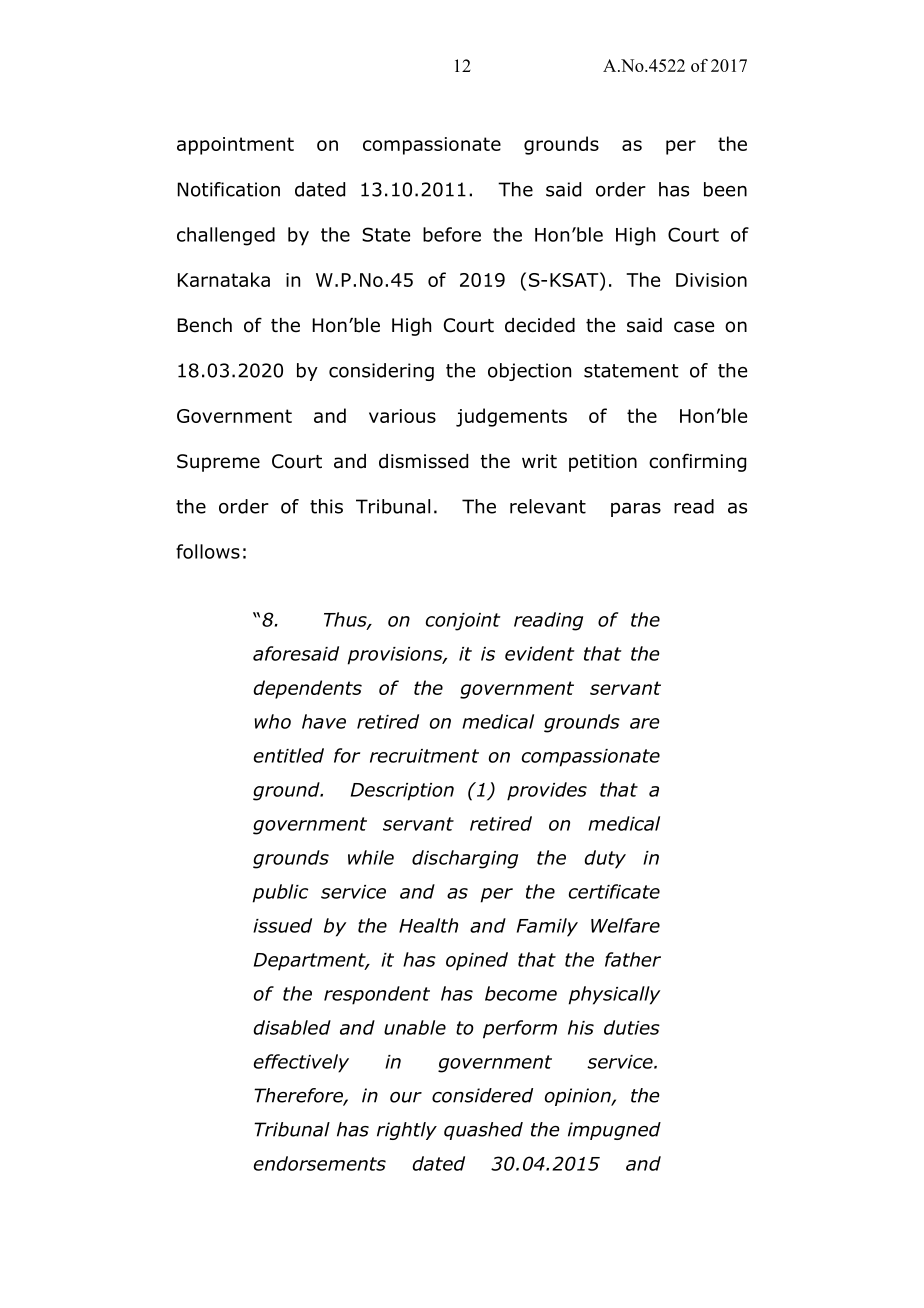 The width and height of the screenshot is (924, 1308). What do you see at coordinates (605, 859) in the screenshot?
I see `duty` at bounding box center [605, 859].
